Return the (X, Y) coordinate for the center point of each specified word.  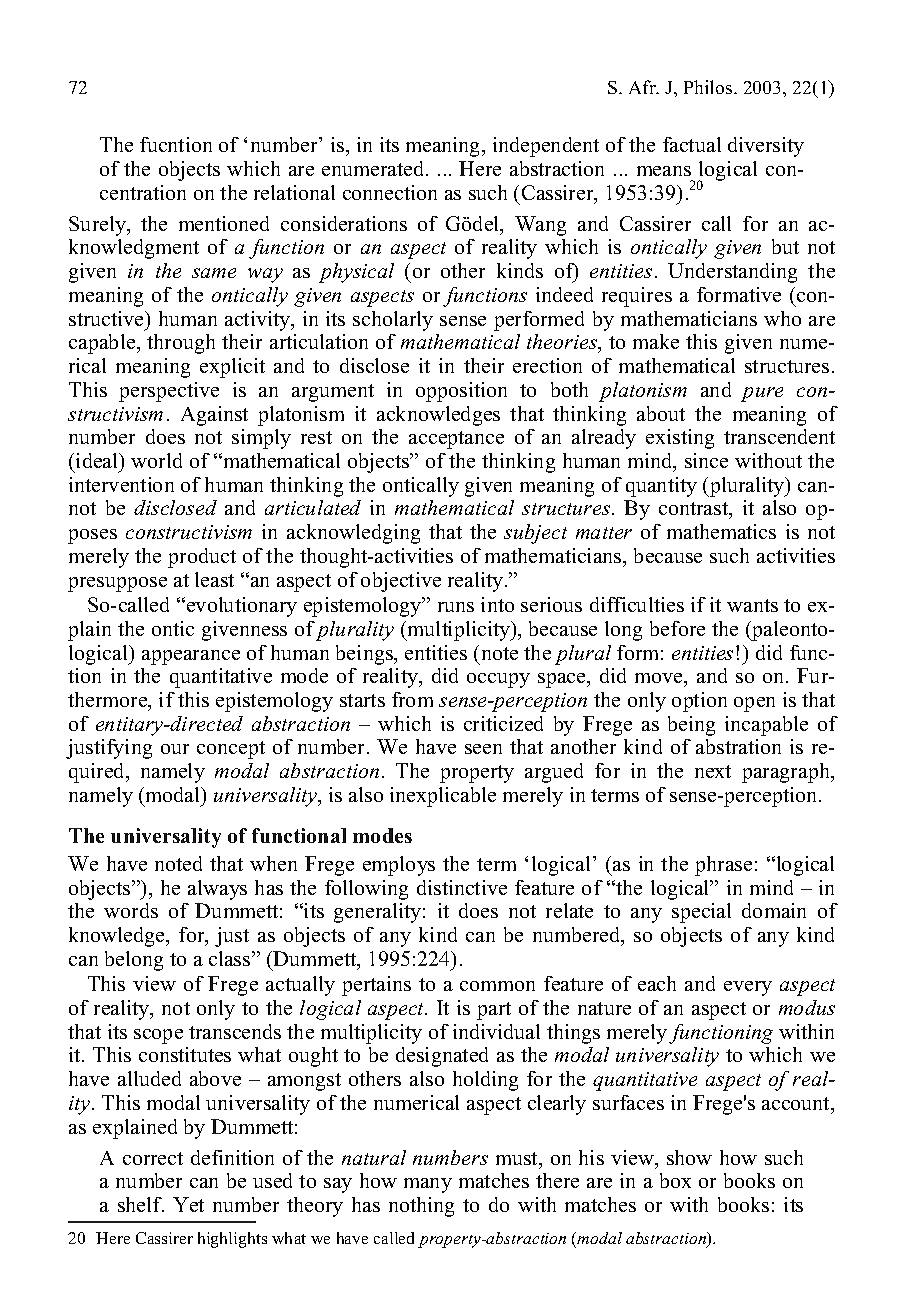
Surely (98, 226)
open (754, 704)
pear (180, 657)
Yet (188, 1204)
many (428, 1185)
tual (704, 144)
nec (389, 195)
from (412, 699)
